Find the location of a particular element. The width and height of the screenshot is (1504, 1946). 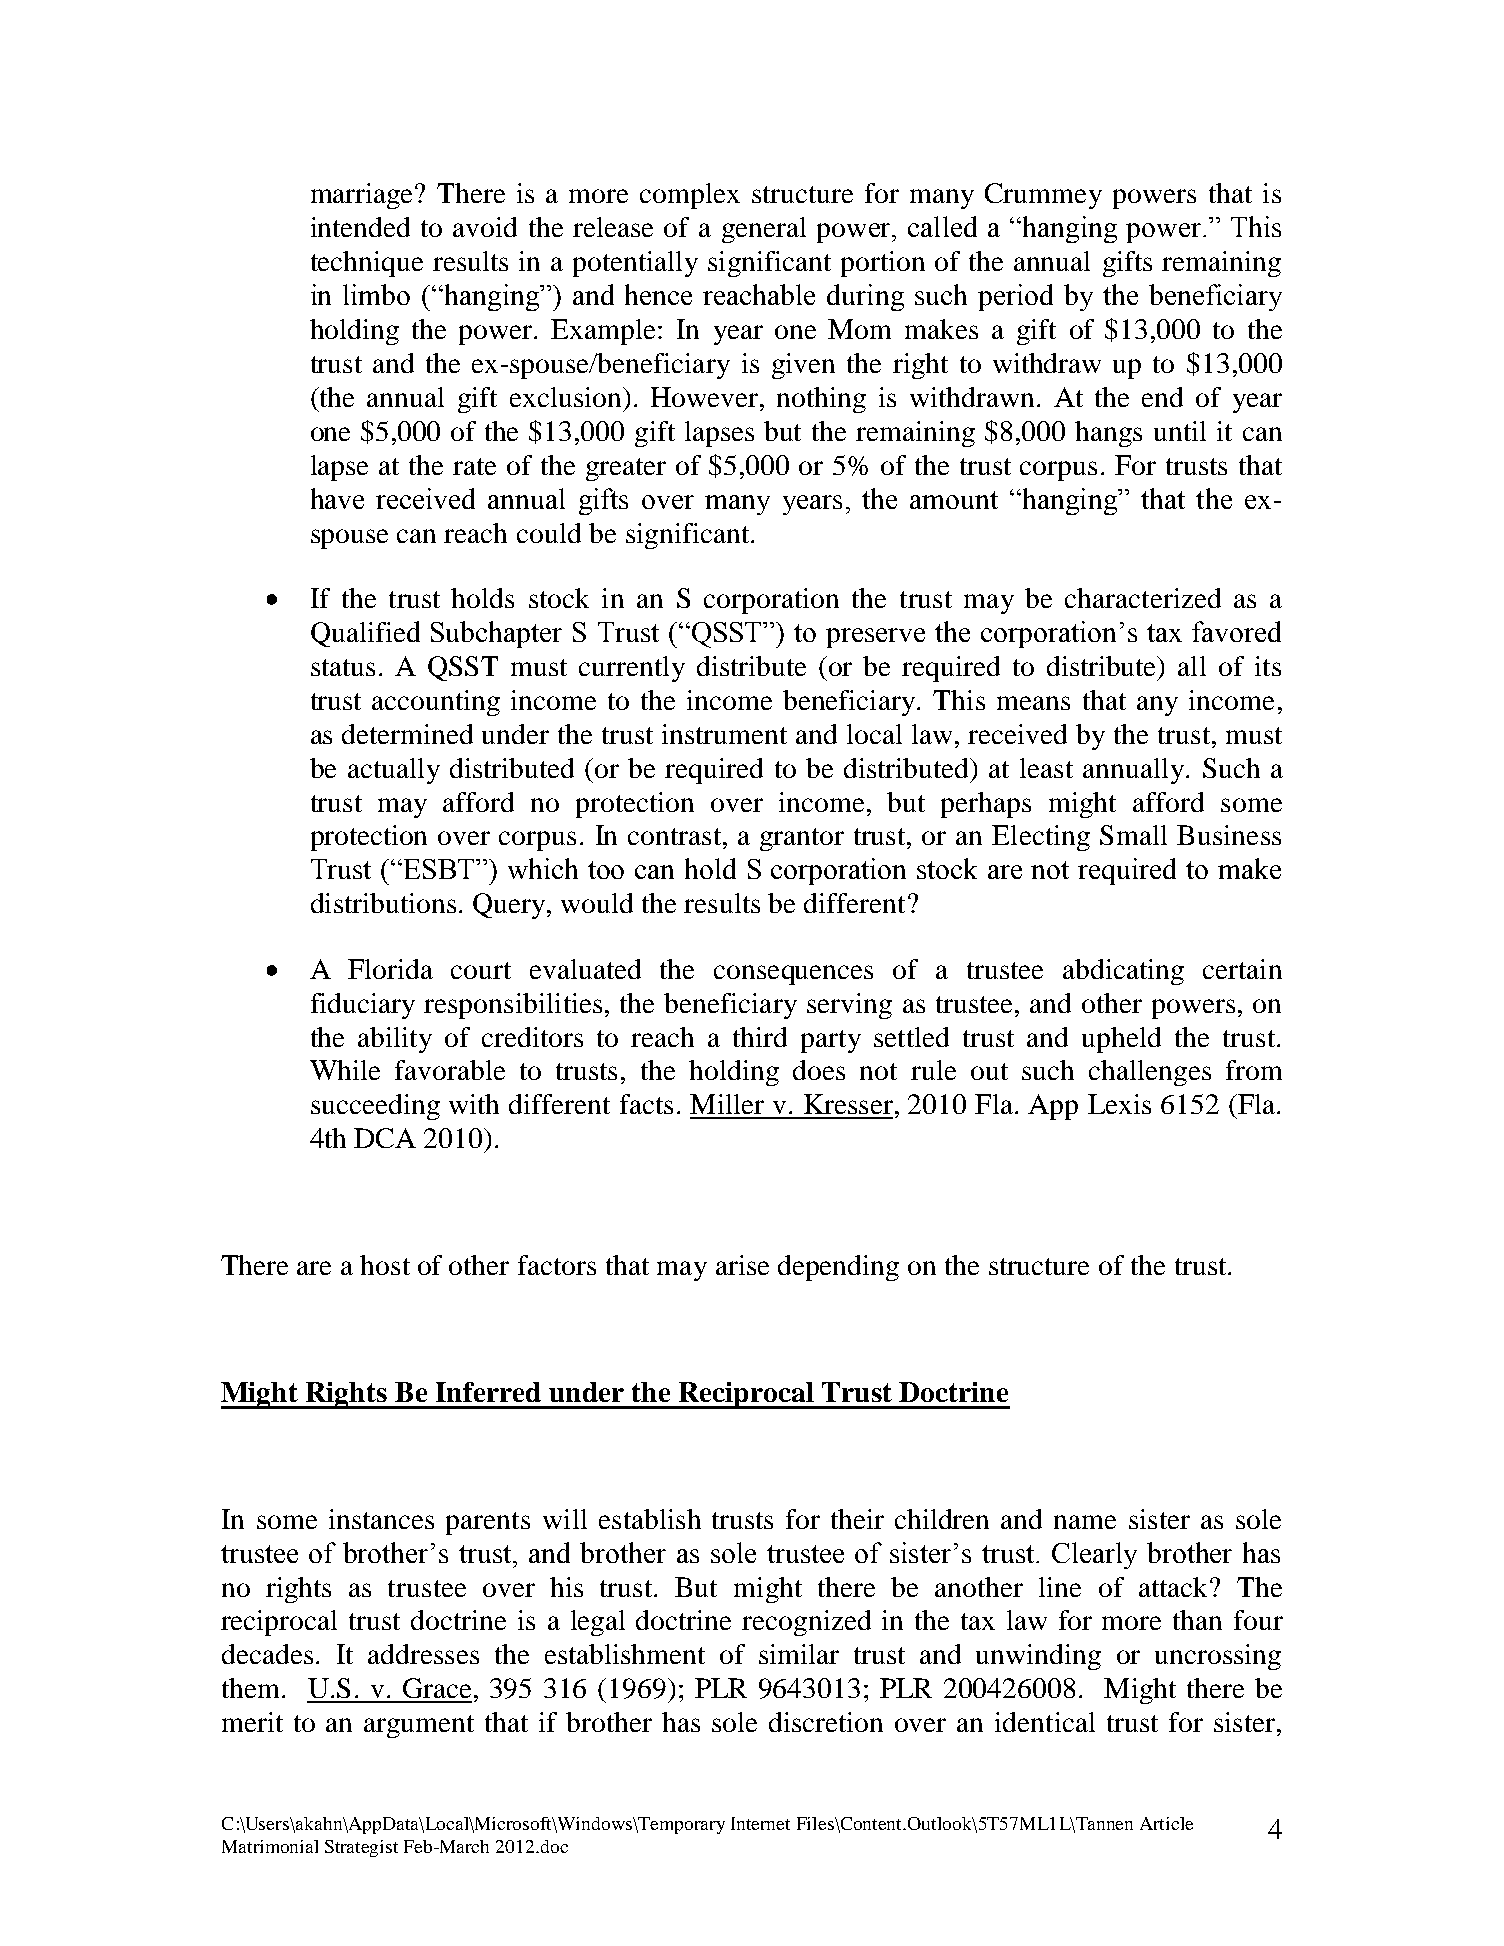

technique is located at coordinates (367, 264).
